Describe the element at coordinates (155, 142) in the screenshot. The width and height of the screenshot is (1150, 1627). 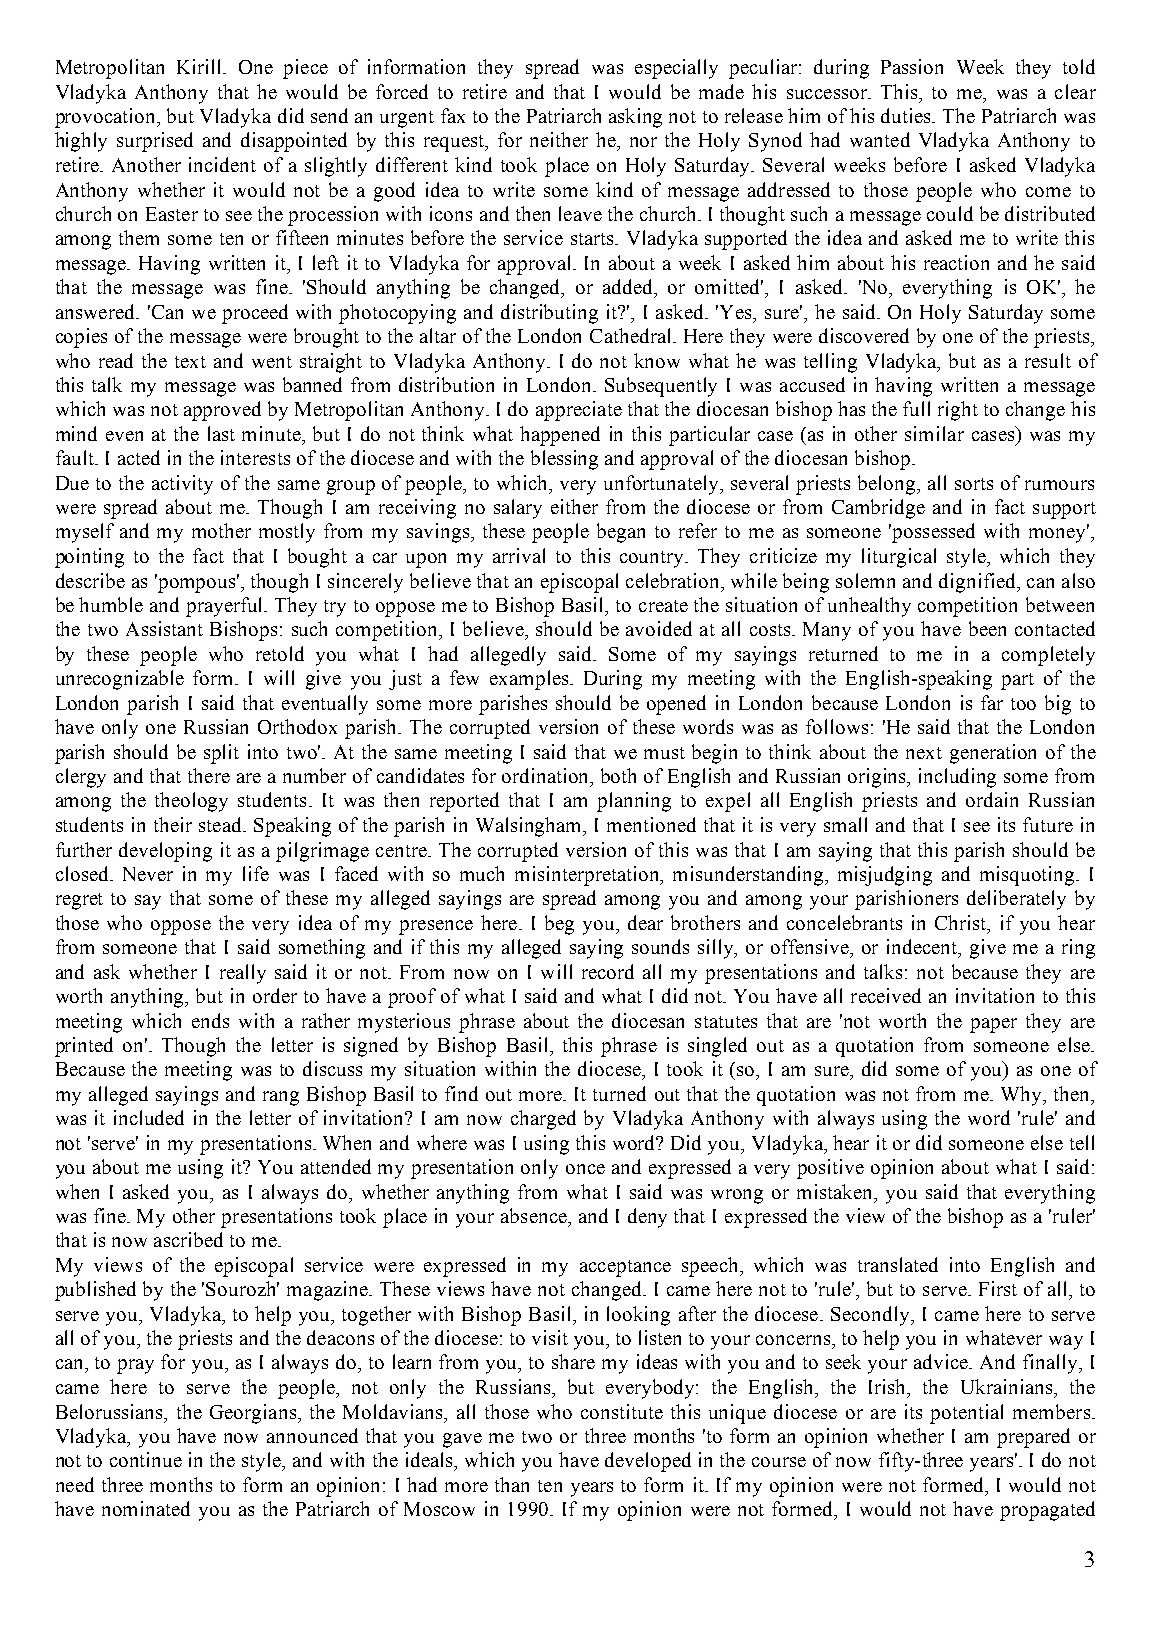
I see `surprised` at that location.
